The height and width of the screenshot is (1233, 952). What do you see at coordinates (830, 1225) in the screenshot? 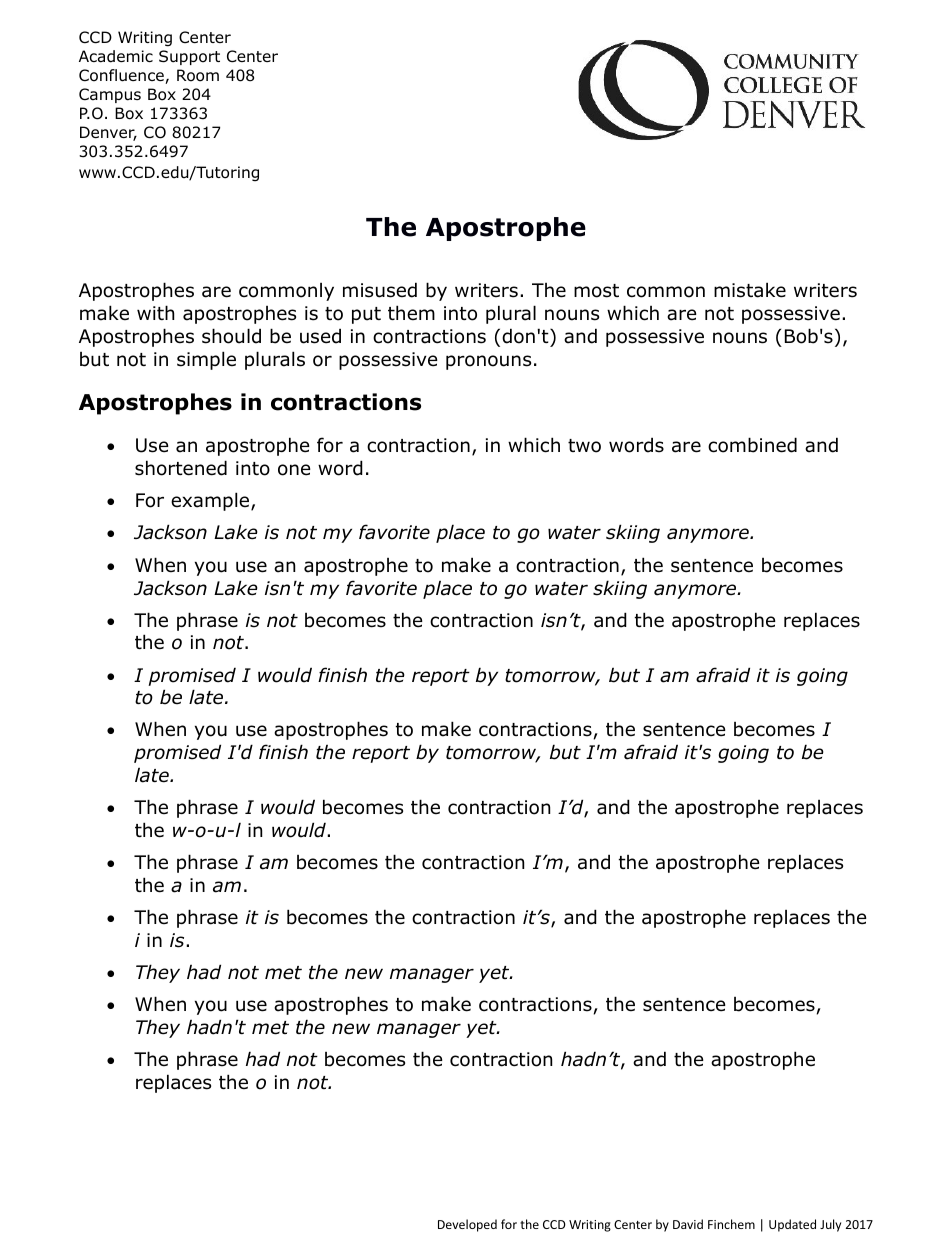
I see `July` at bounding box center [830, 1225].
